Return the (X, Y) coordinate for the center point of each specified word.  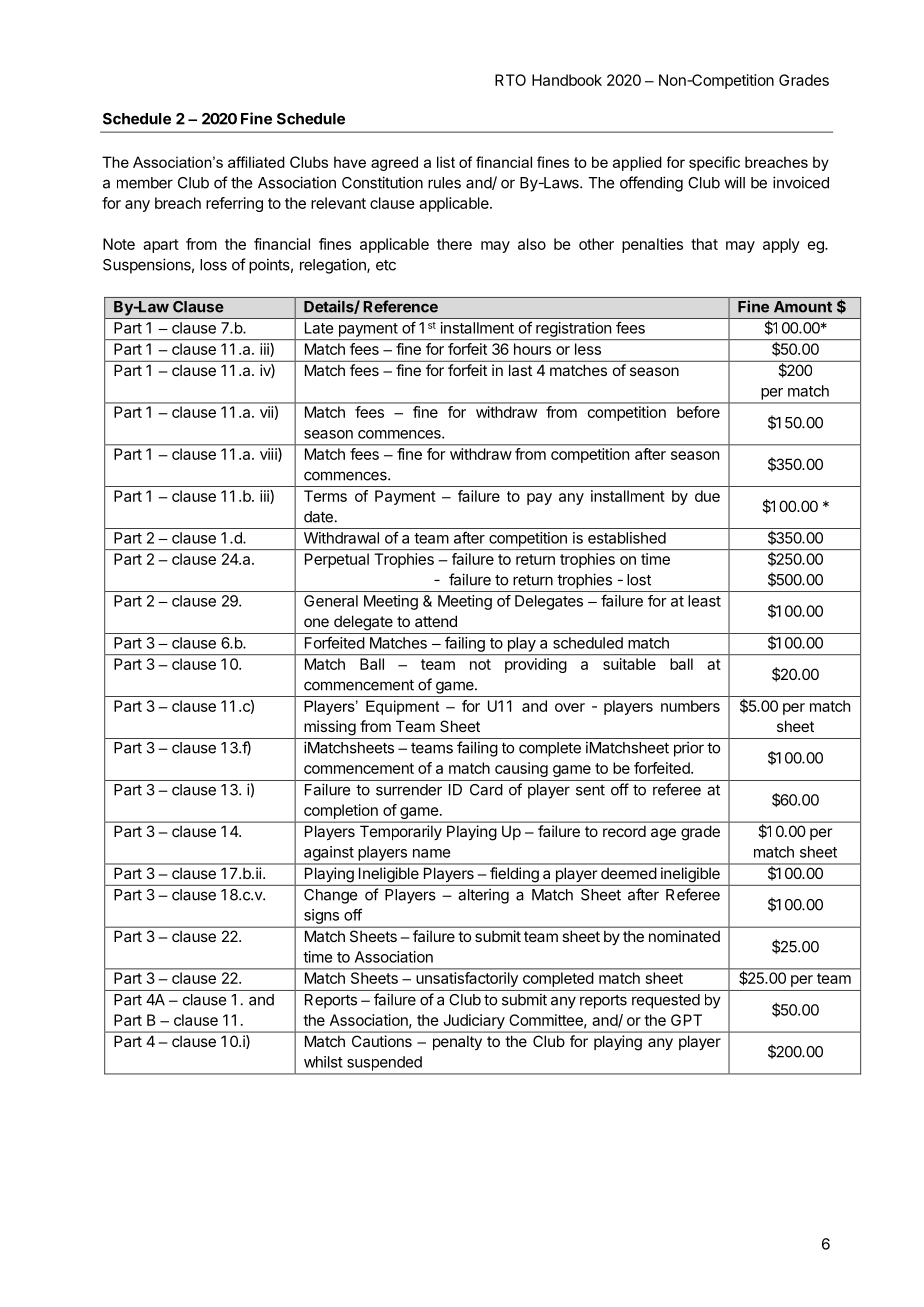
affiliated (256, 162)
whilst (323, 1062)
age (663, 834)
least (704, 601)
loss (213, 265)
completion (341, 811)
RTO (510, 80)
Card (486, 790)
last (520, 370)
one (316, 622)
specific (714, 163)
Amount (803, 307)
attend (436, 621)
